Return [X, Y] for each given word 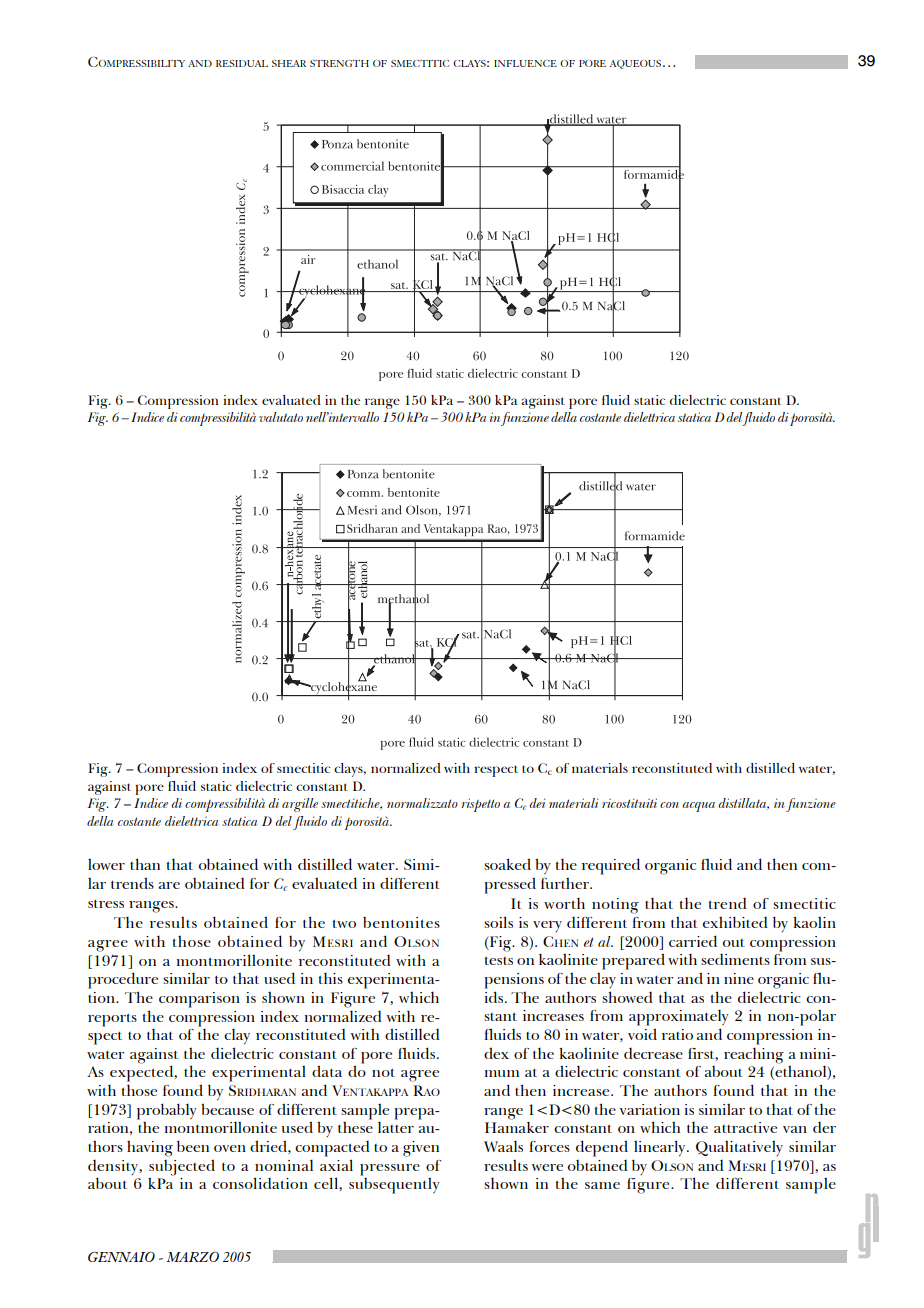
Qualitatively [739, 1148]
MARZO [193, 1257]
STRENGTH [339, 63]
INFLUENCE [525, 63]
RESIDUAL [242, 63]
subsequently [394, 1185]
